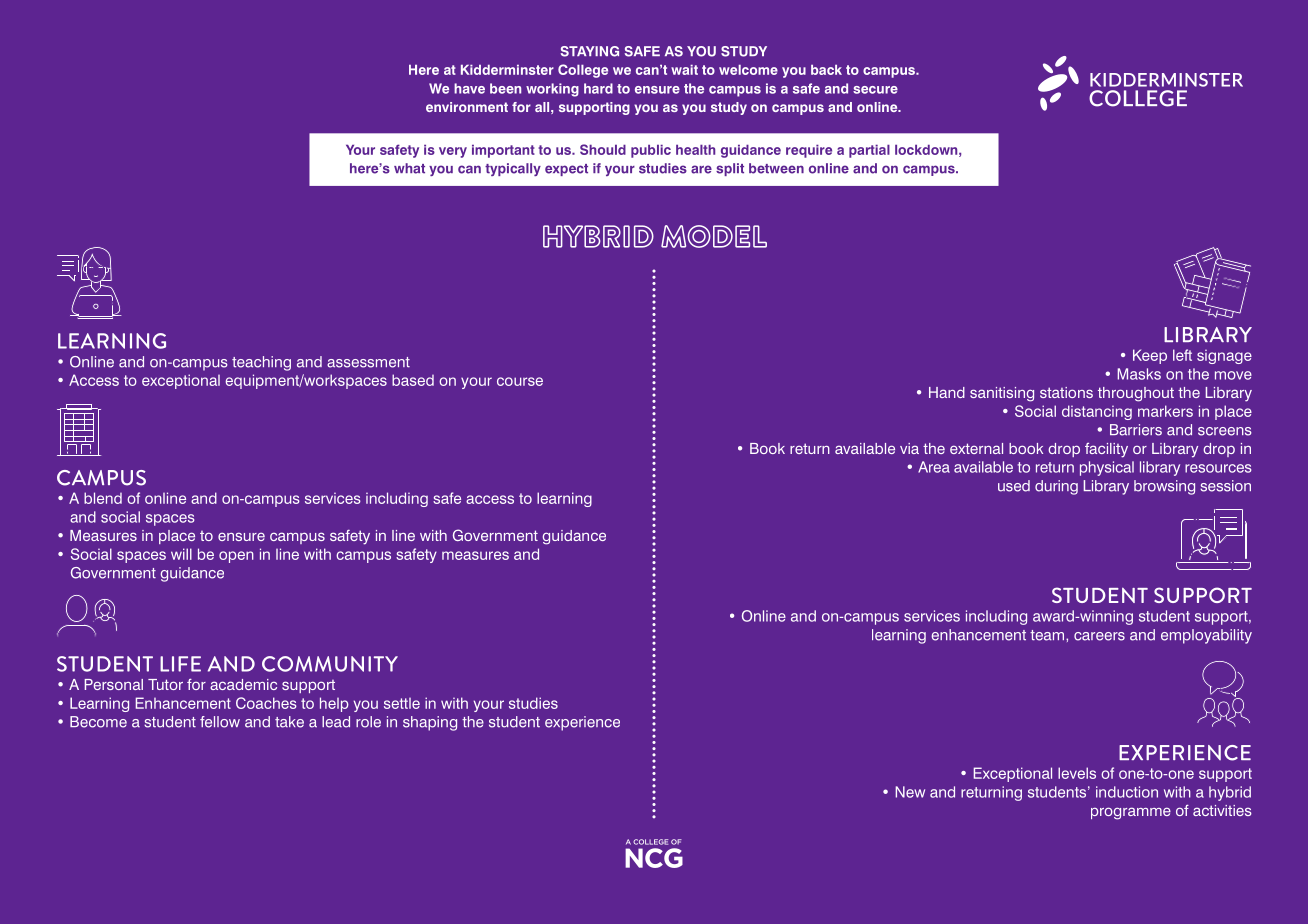  What do you see at coordinates (875, 90) in the page?
I see `secure` at bounding box center [875, 90].
